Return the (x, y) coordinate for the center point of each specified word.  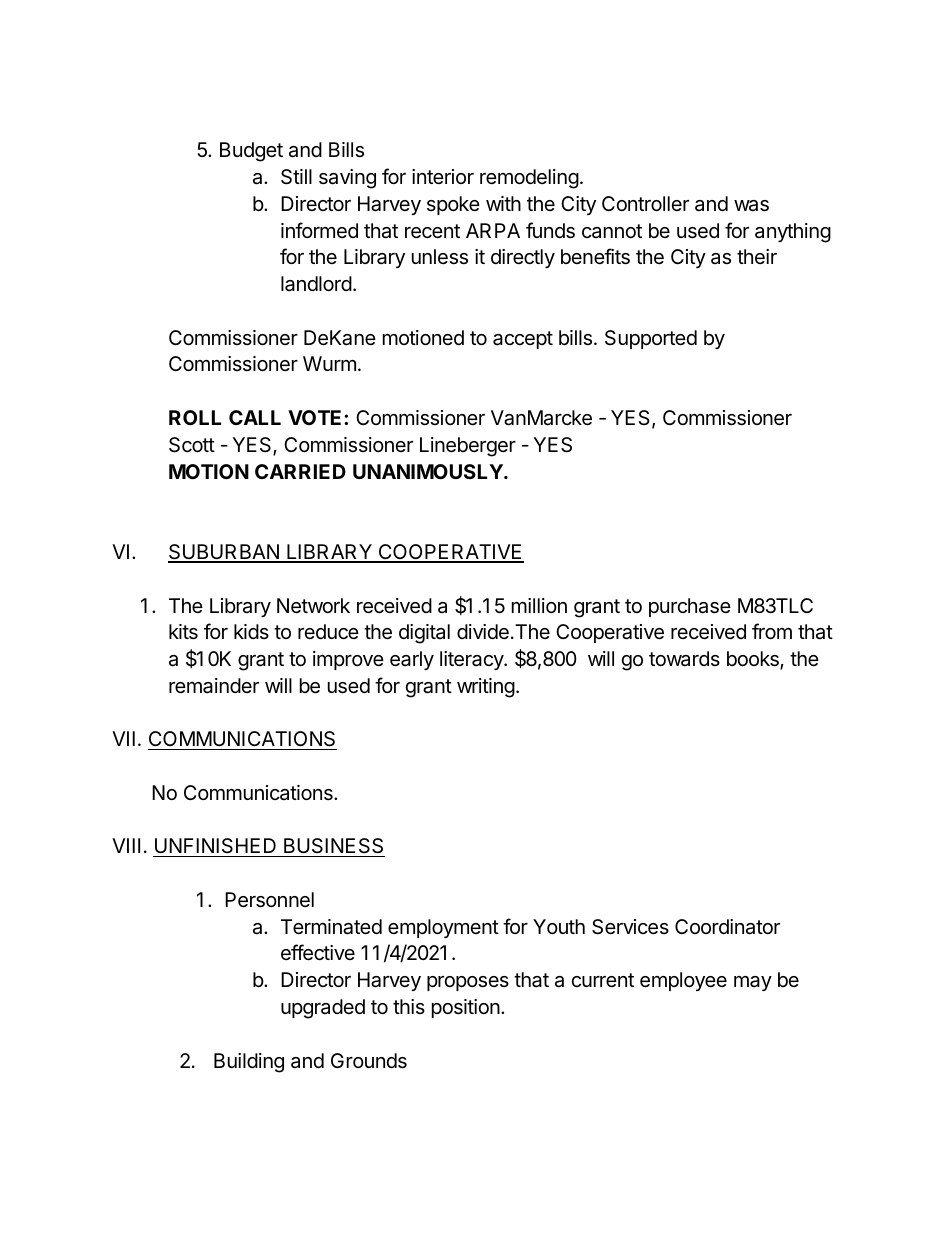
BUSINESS (333, 847)
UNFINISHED (216, 847)
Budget (251, 152)
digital (424, 634)
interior (443, 176)
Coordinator (727, 927)
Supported (651, 339)
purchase (690, 607)
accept (523, 340)
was (751, 206)
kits (183, 632)
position (466, 1008)
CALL (255, 417)
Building (249, 1063)
